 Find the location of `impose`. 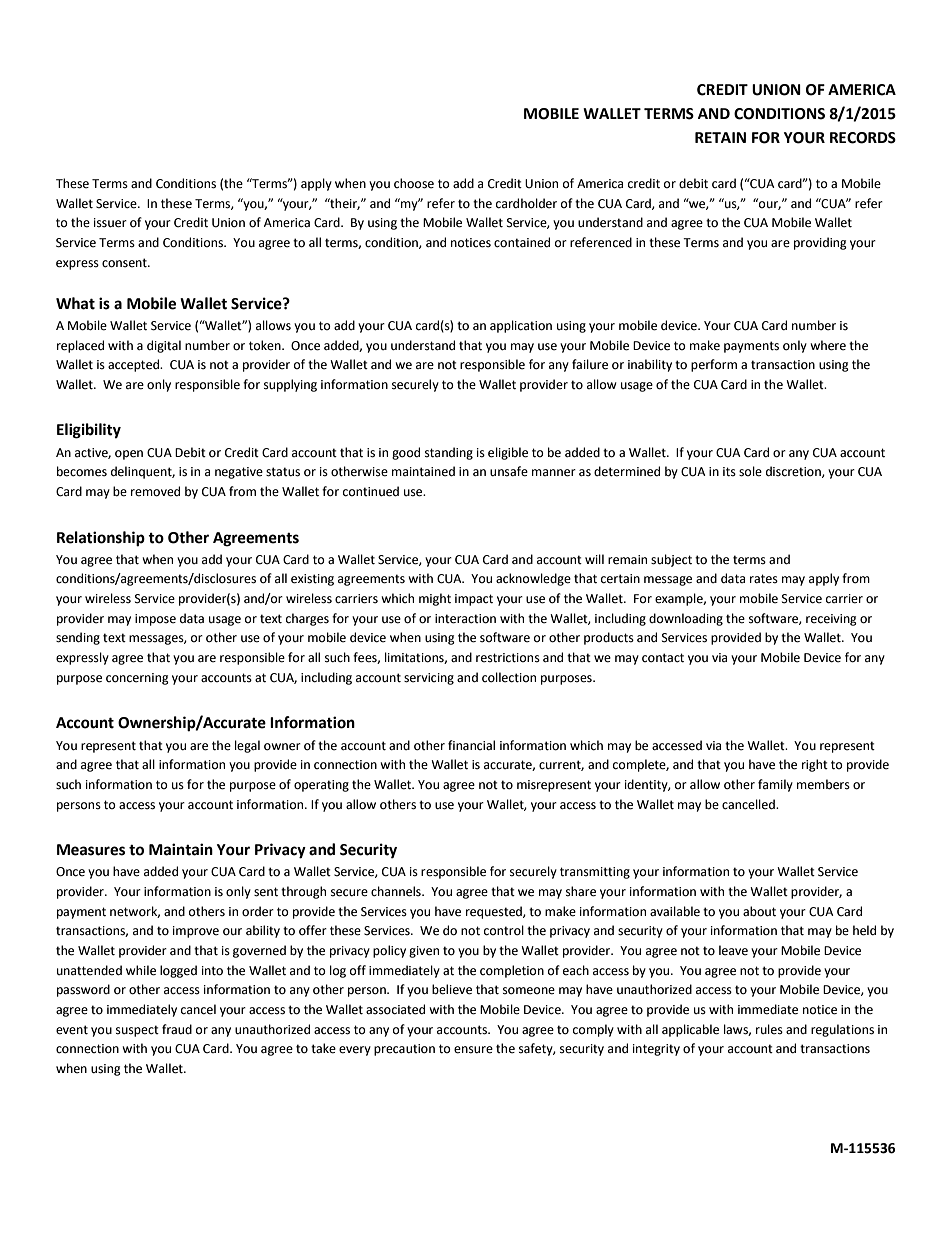

impose is located at coordinates (155, 620).
